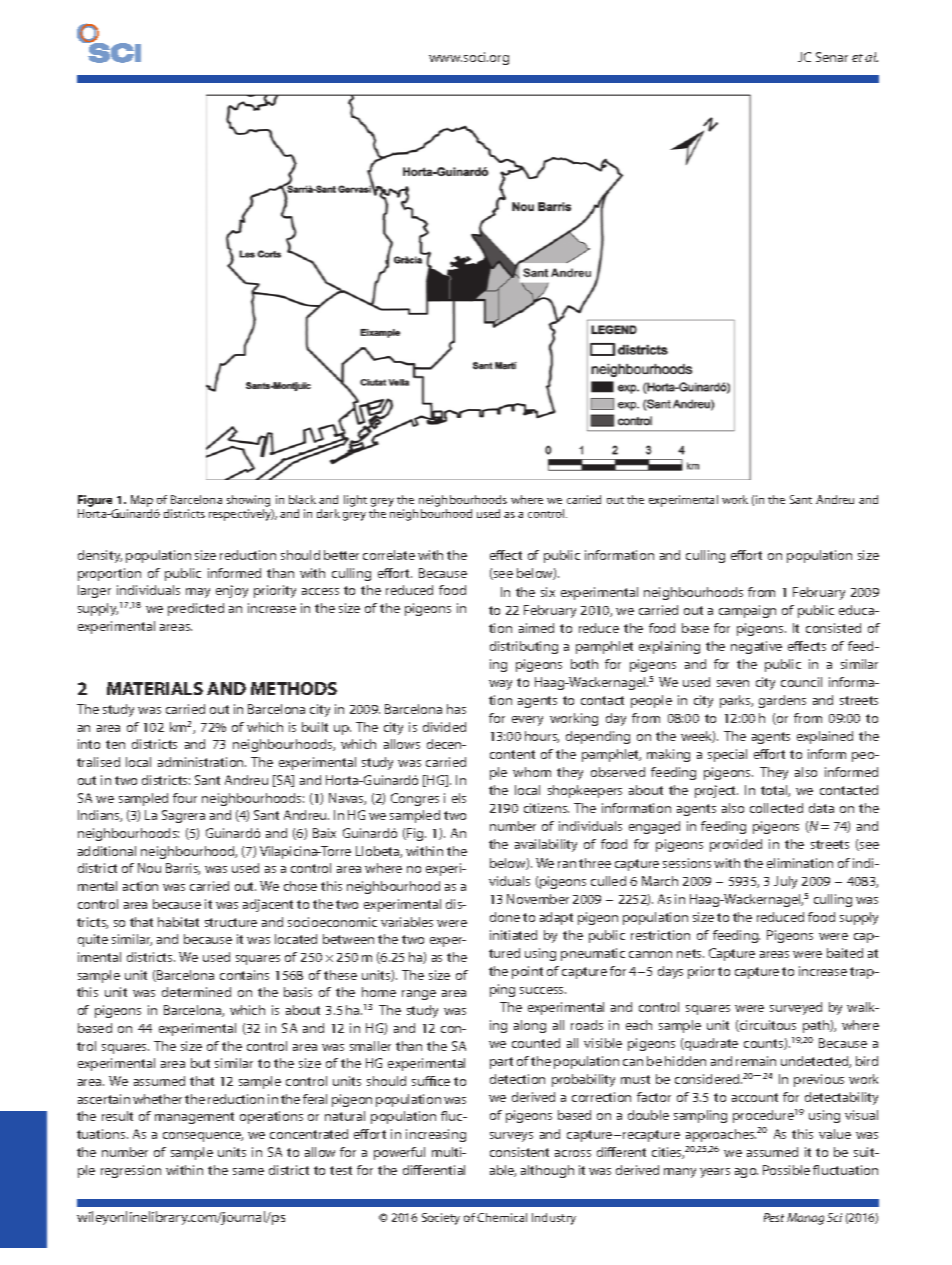  Describe the element at coordinates (727, 755) in the screenshot. I see `special` at that location.
